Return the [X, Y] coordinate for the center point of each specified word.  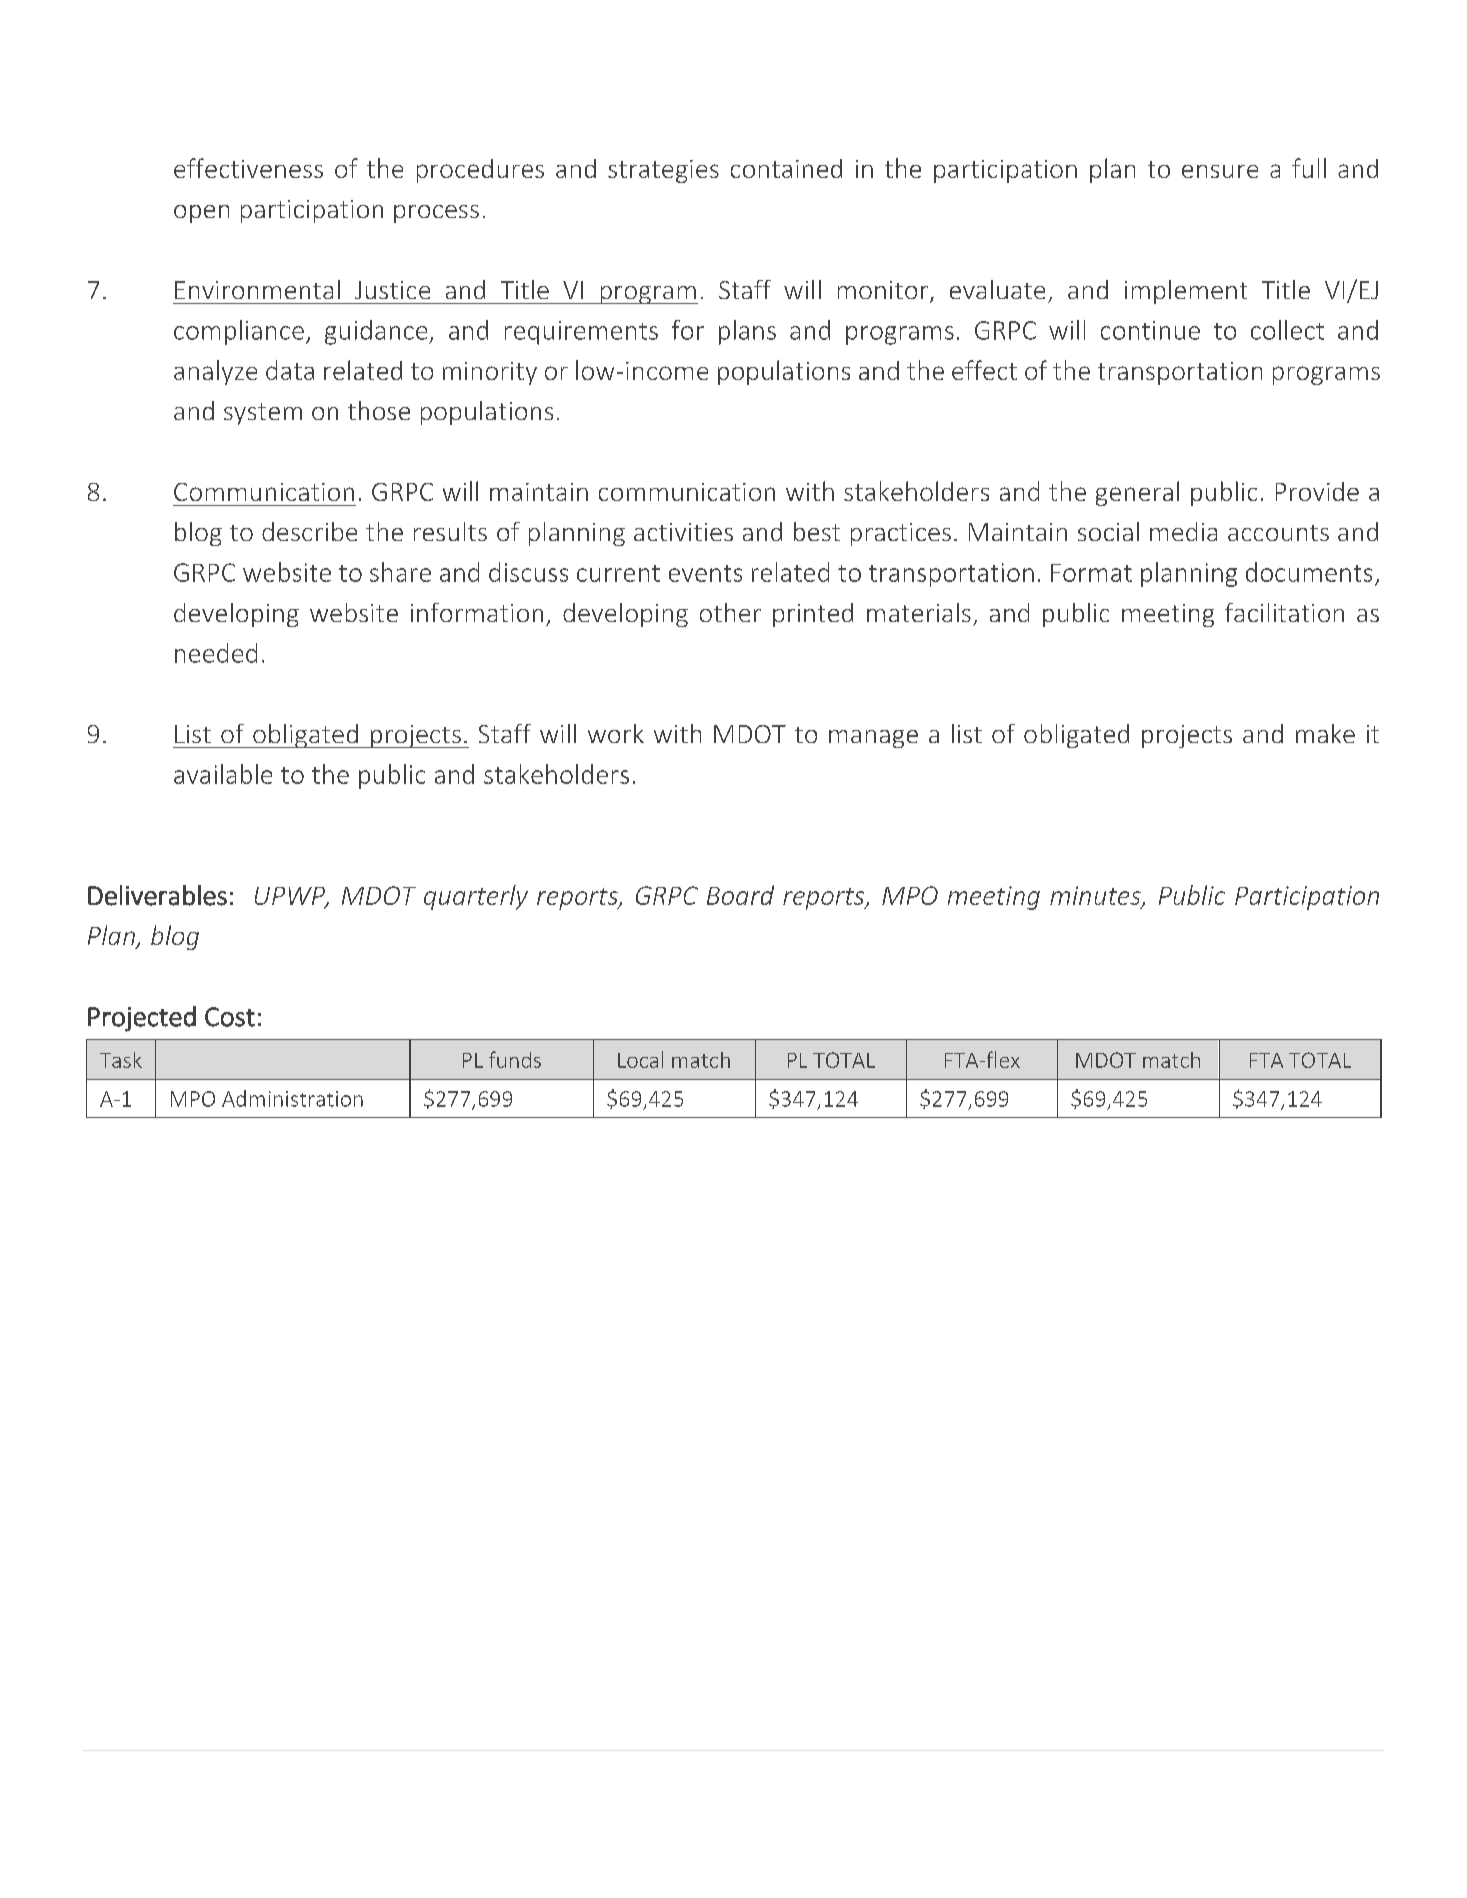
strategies [663, 171]
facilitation [1284, 612]
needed [216, 653]
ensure [1220, 171]
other [730, 612]
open [201, 214]
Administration [292, 1098]
